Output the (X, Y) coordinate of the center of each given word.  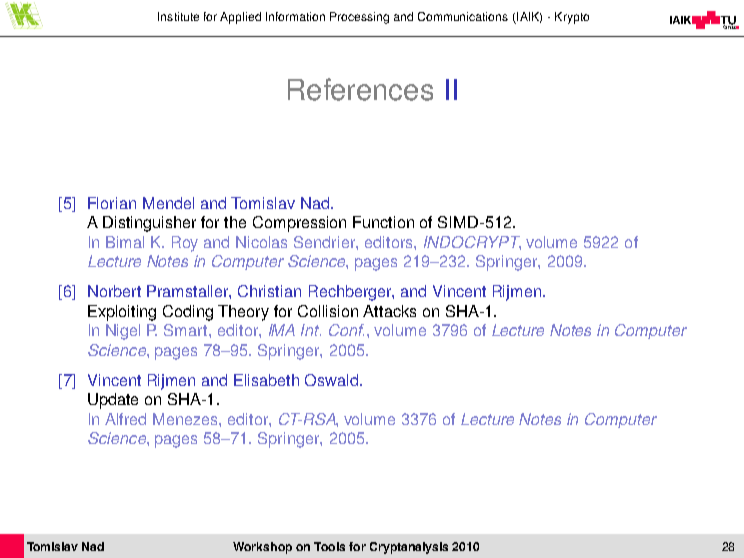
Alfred (125, 419)
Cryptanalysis (409, 548)
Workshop (262, 548)
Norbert (114, 291)
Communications (463, 16)
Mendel (168, 203)
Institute (178, 16)
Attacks (389, 311)
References (360, 89)
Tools (329, 546)
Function (383, 222)
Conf (346, 330)
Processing (359, 18)
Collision (328, 311)
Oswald (333, 380)
